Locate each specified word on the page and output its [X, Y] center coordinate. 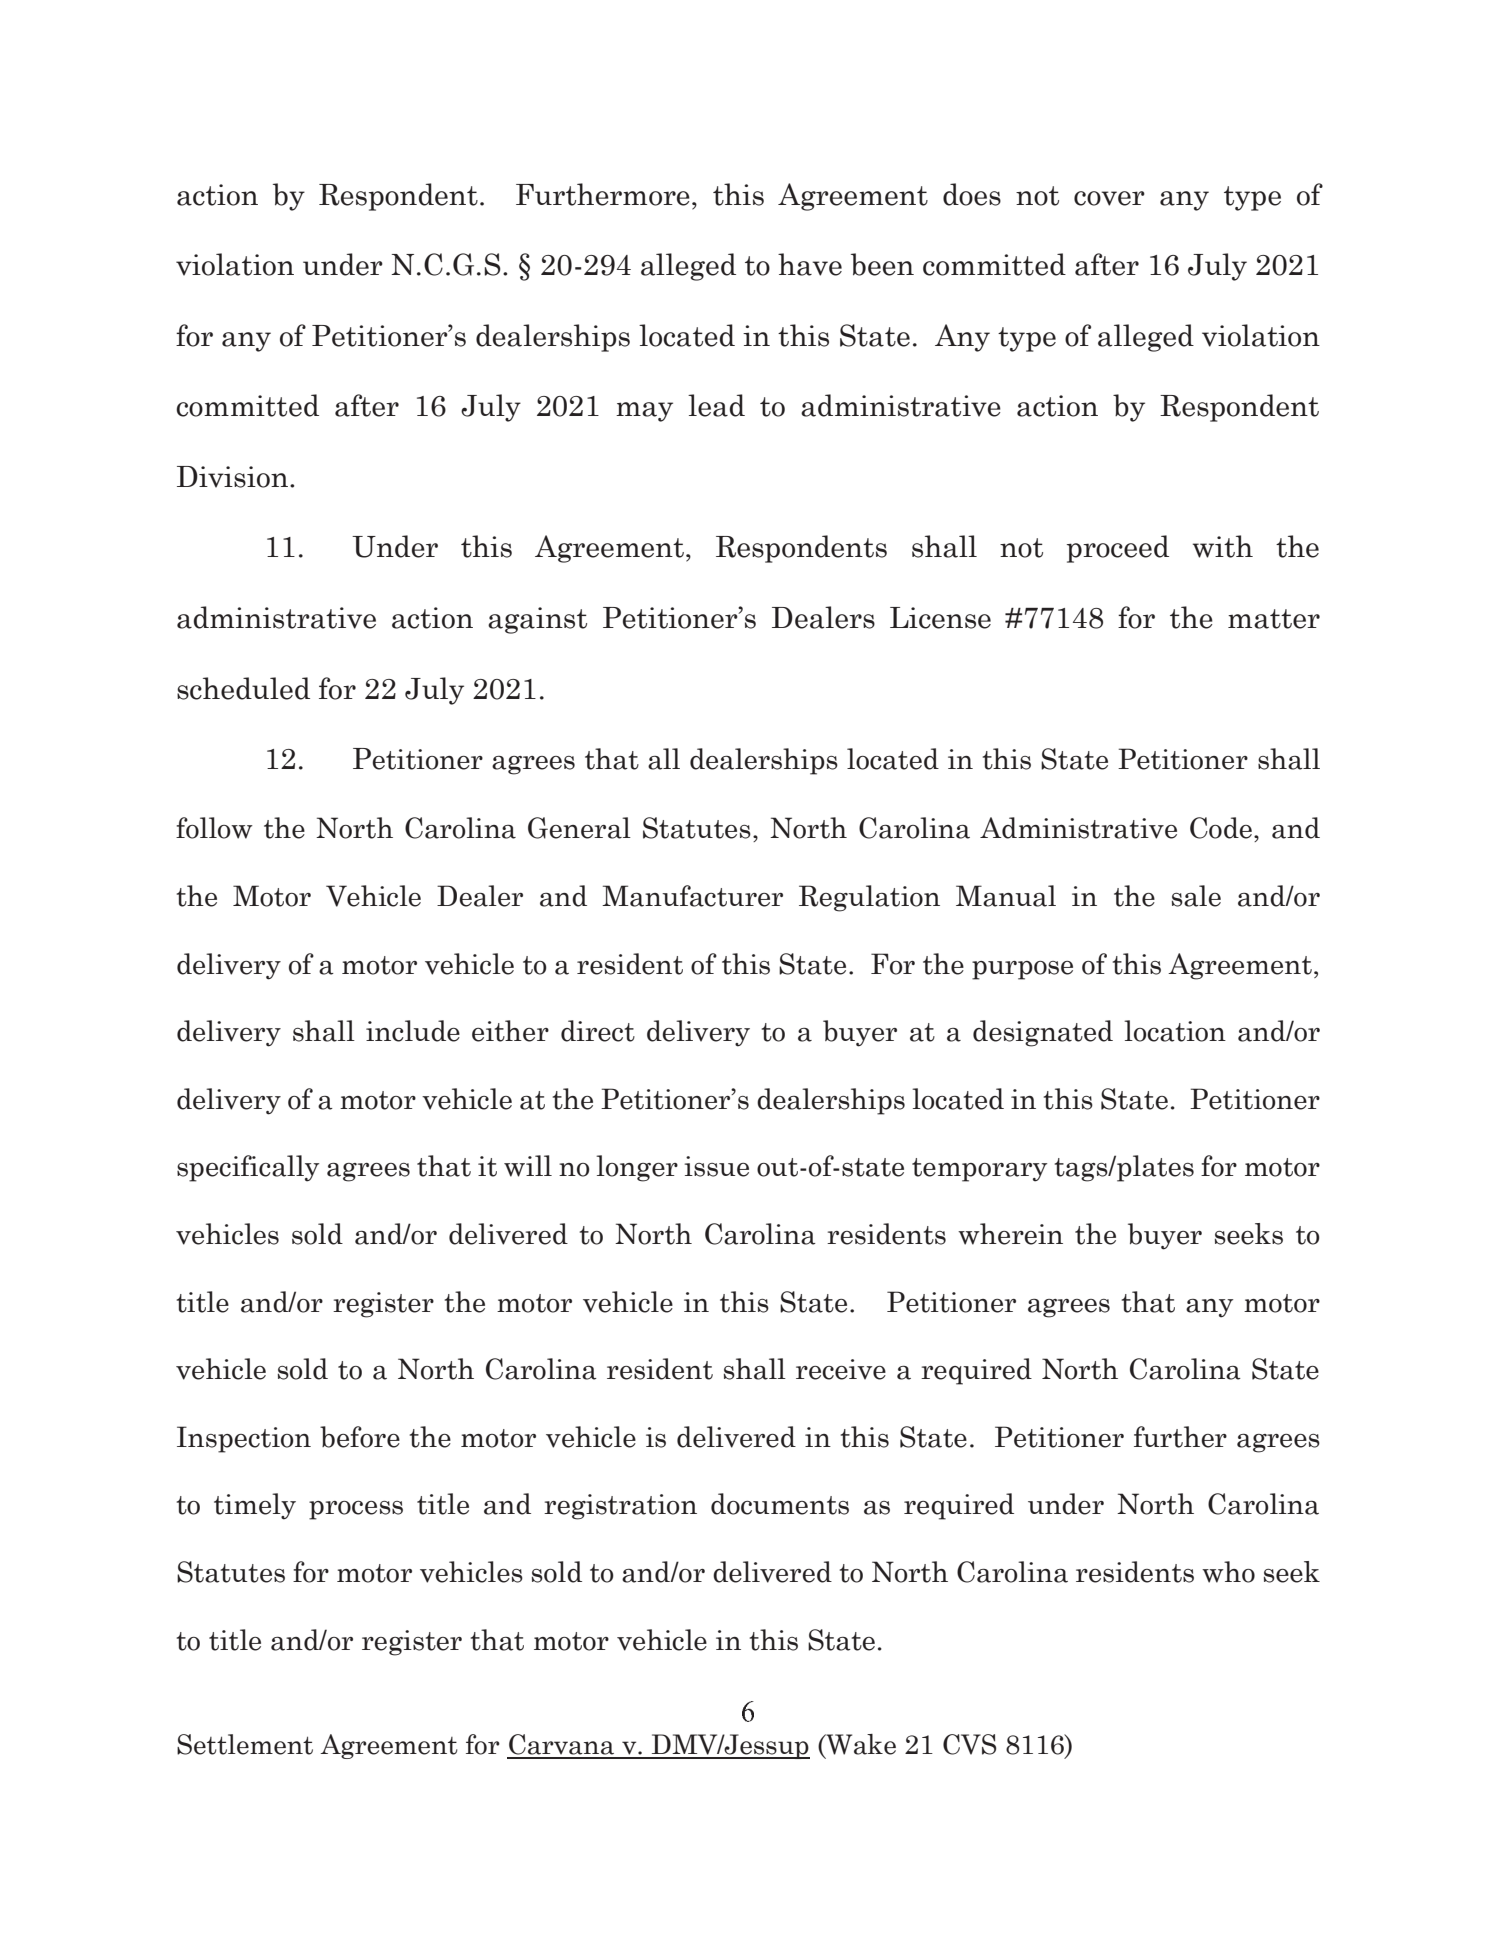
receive [841, 1369]
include [413, 1031]
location [1175, 1031]
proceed [1118, 549]
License [940, 618]
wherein [1010, 1234]
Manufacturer [692, 896]
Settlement [245, 1744]
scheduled [243, 688]
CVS [970, 1744]
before [360, 1437]
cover [1109, 198]
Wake [860, 1745]
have [810, 264]
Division [232, 477]
